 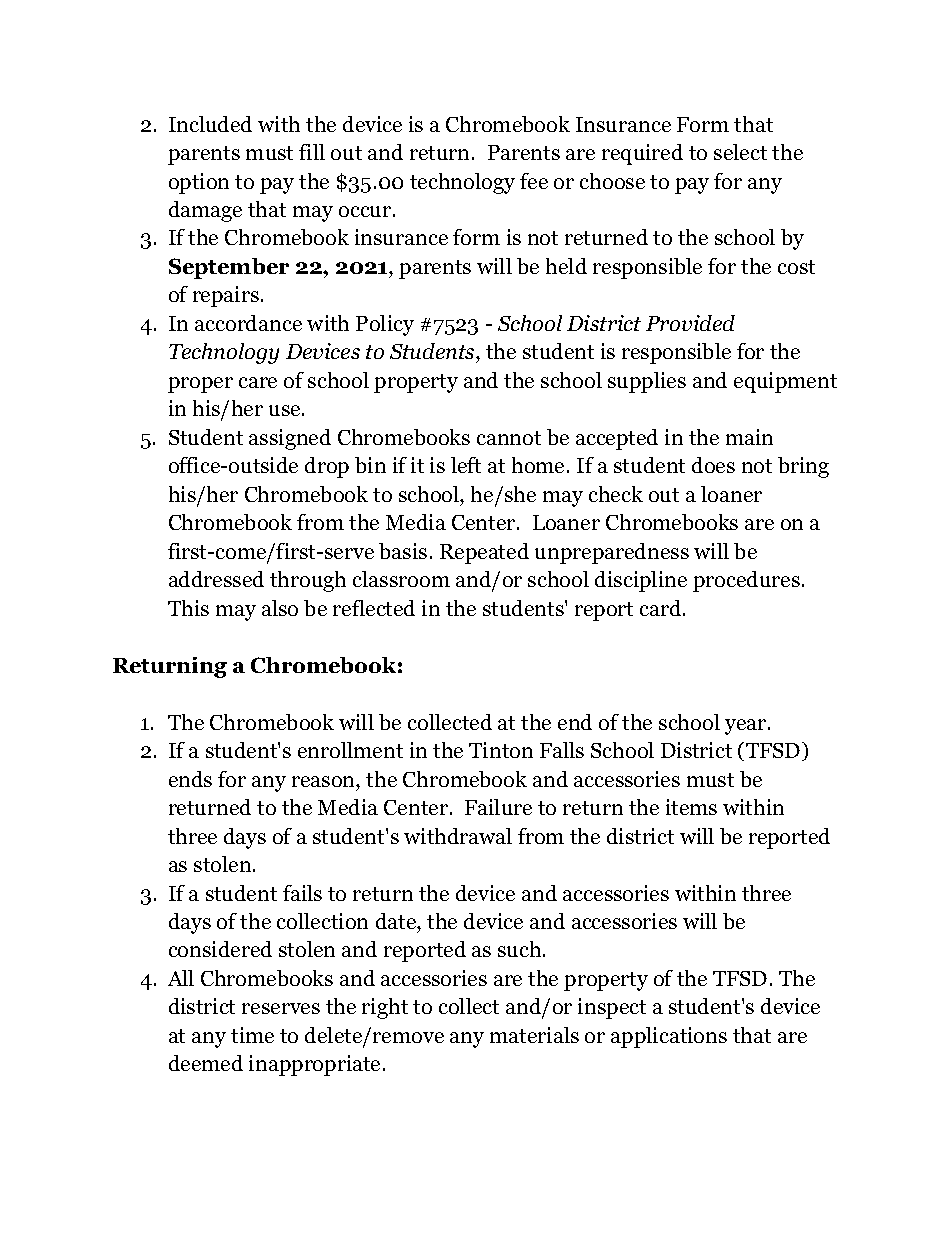 I want to click on fee, so click(x=534, y=181).
